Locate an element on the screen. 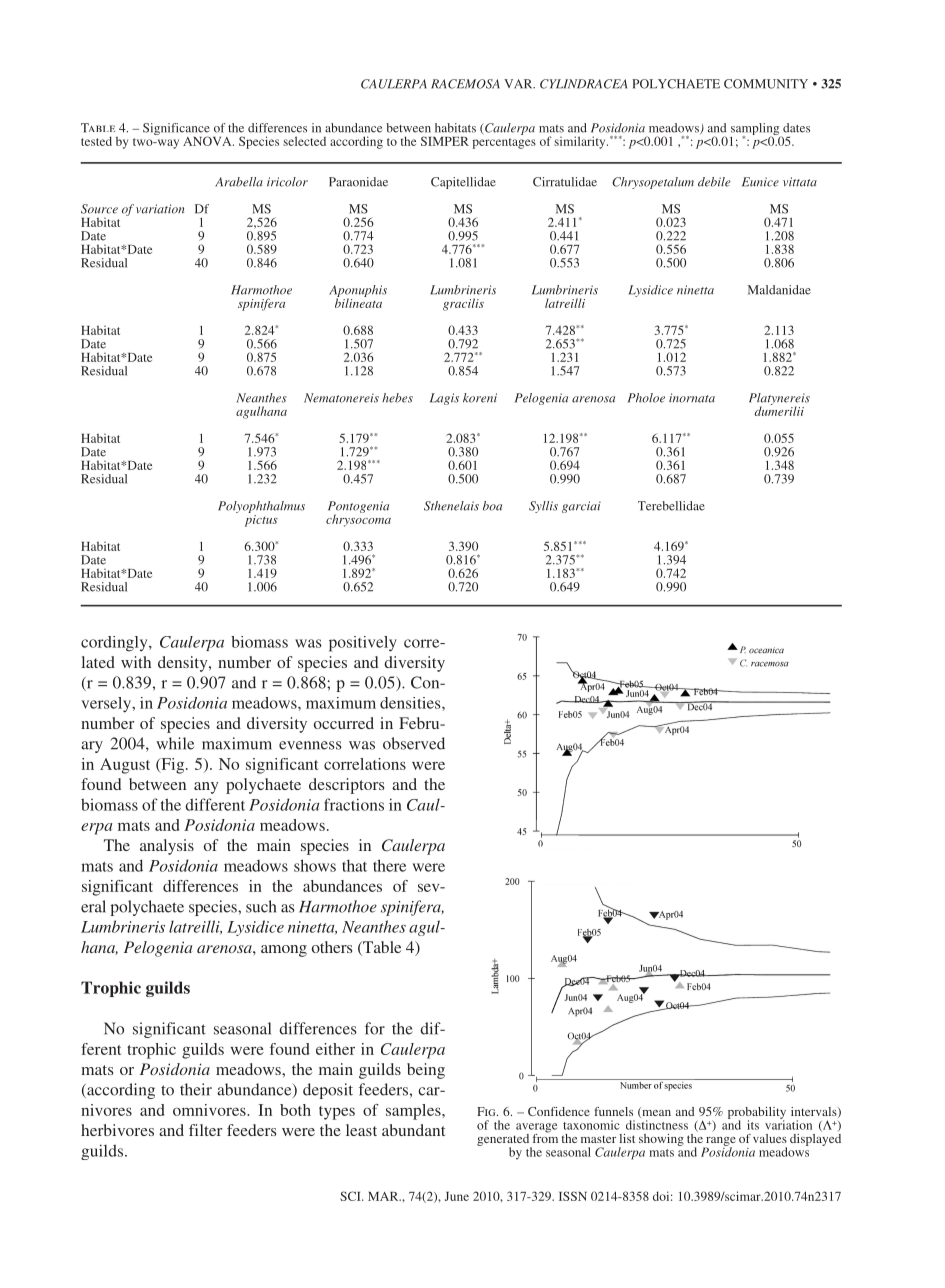 Image resolution: width=945 pixels, height=1288 pixels. density is located at coordinates (184, 664).
